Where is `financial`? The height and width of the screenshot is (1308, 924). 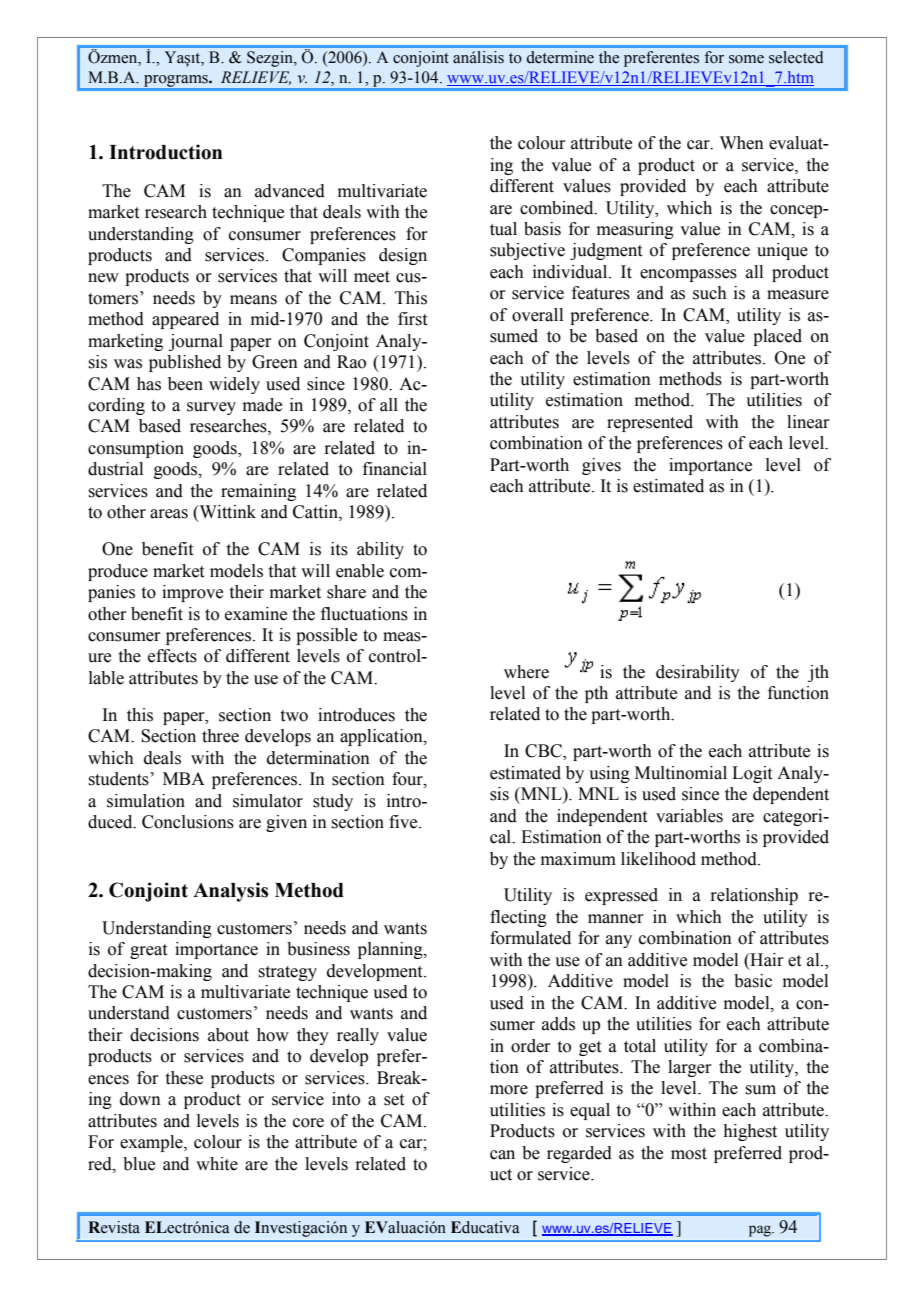
financial is located at coordinates (395, 469).
